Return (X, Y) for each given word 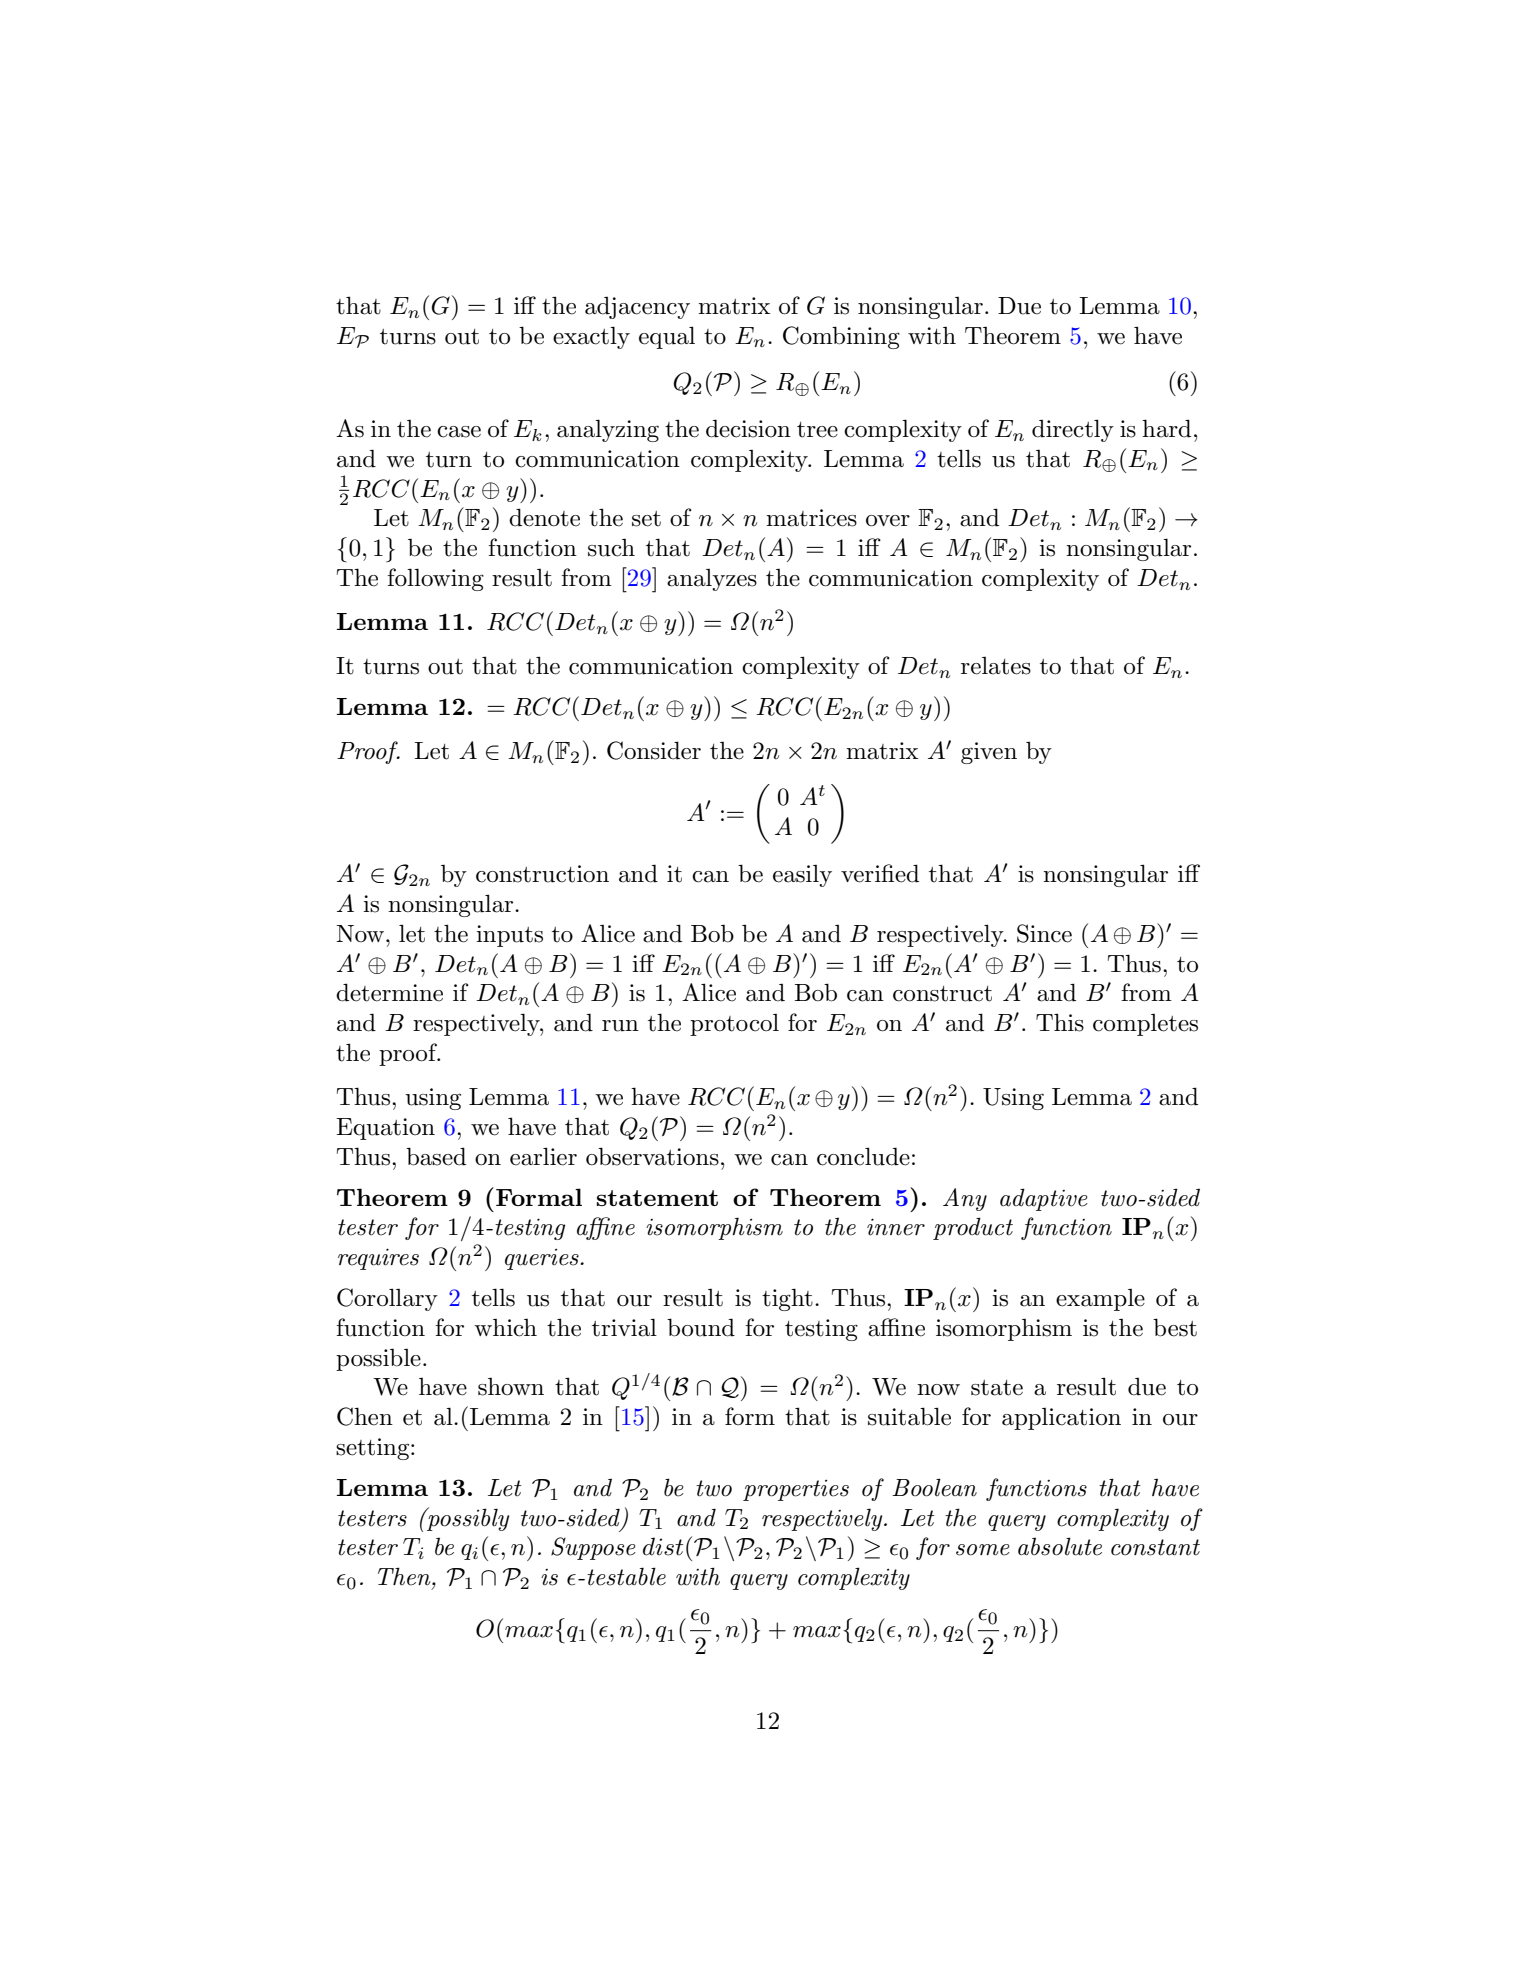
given (989, 753)
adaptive (1044, 1199)
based (436, 1156)
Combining (841, 337)
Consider (654, 750)
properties (796, 1490)
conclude (863, 1156)
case (459, 432)
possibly (467, 1519)
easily (802, 876)
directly (1073, 430)
